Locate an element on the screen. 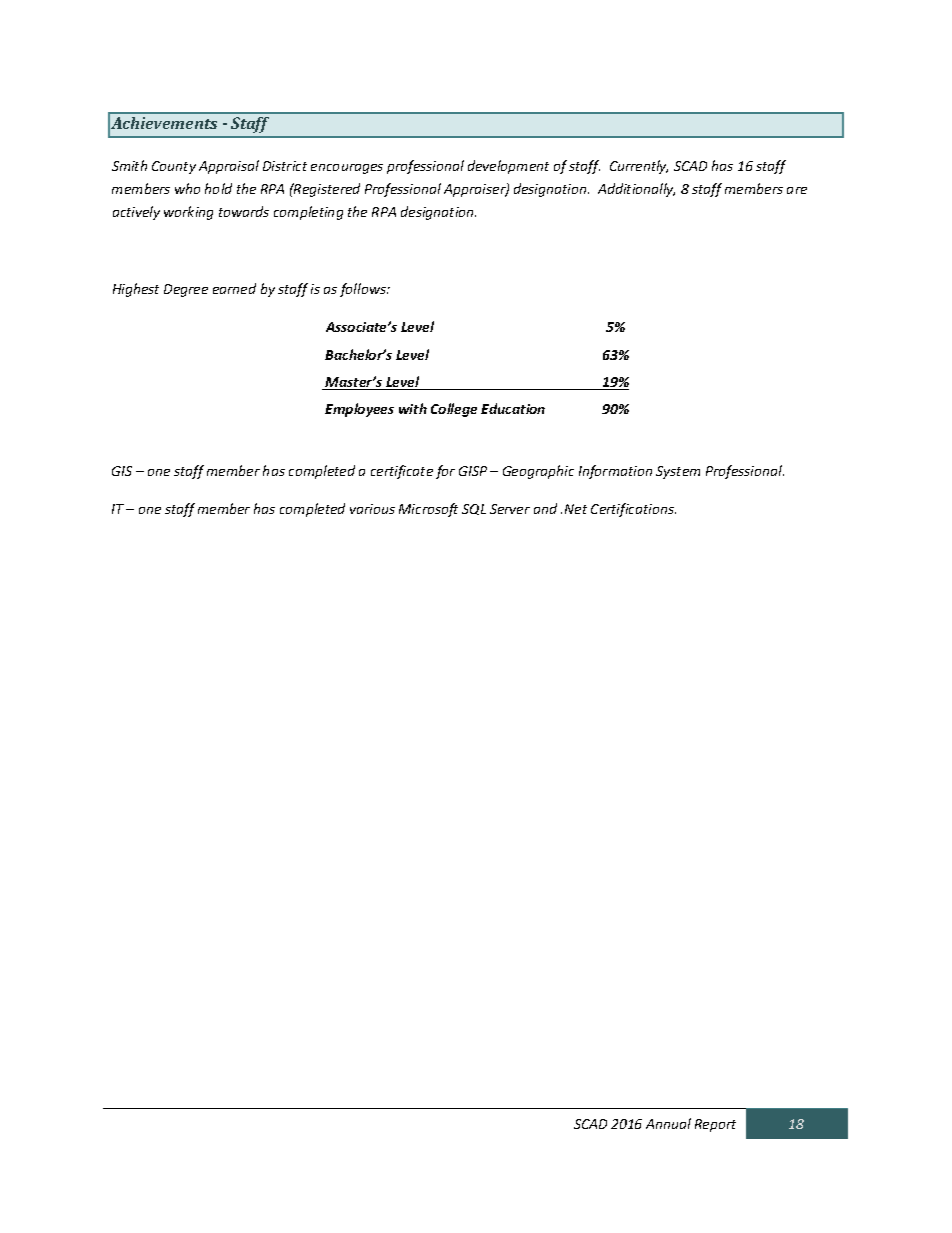 This screenshot has height=1233, width=952. Microsoft is located at coordinates (428, 510).
